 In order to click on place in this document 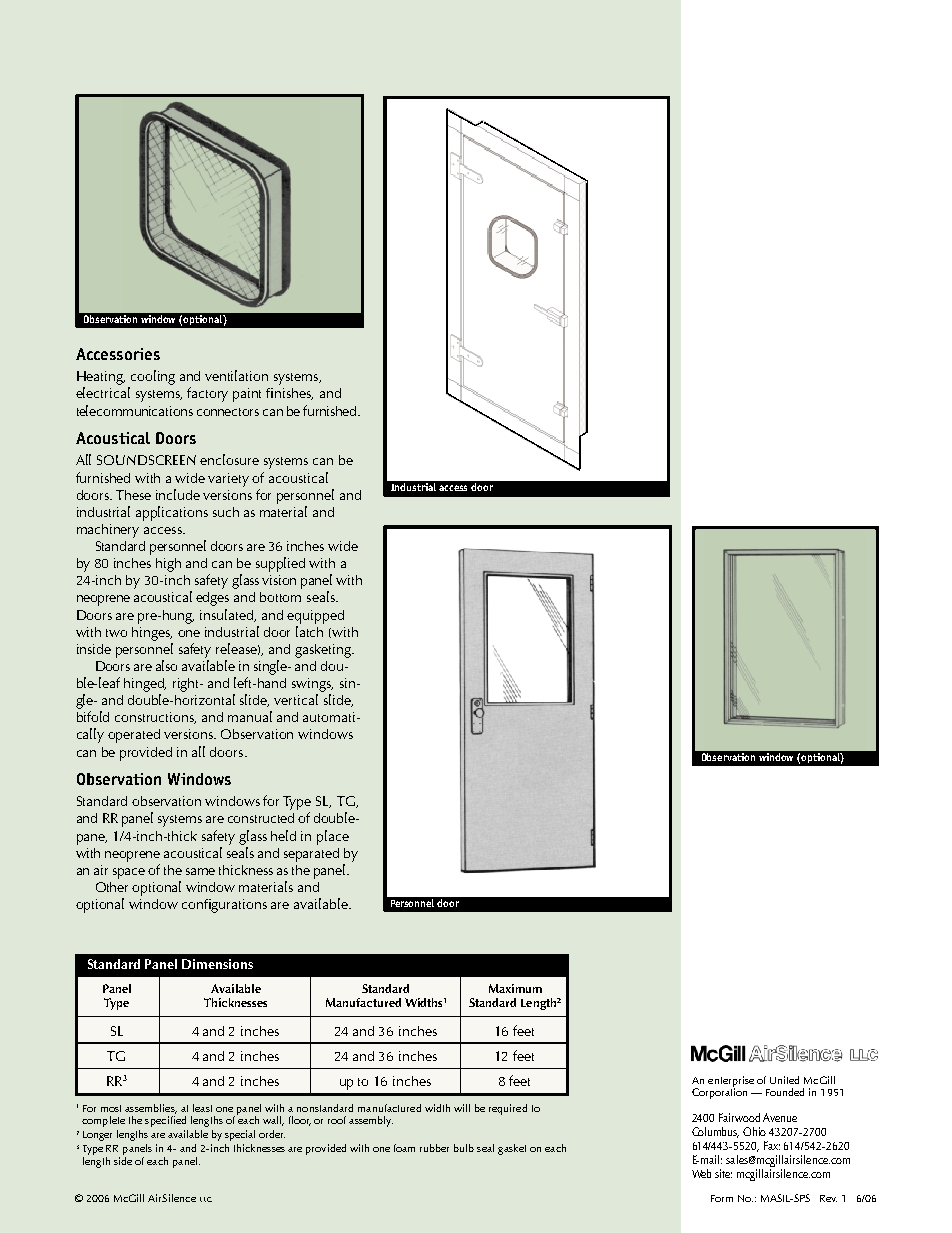, I will do `click(333, 837)`.
